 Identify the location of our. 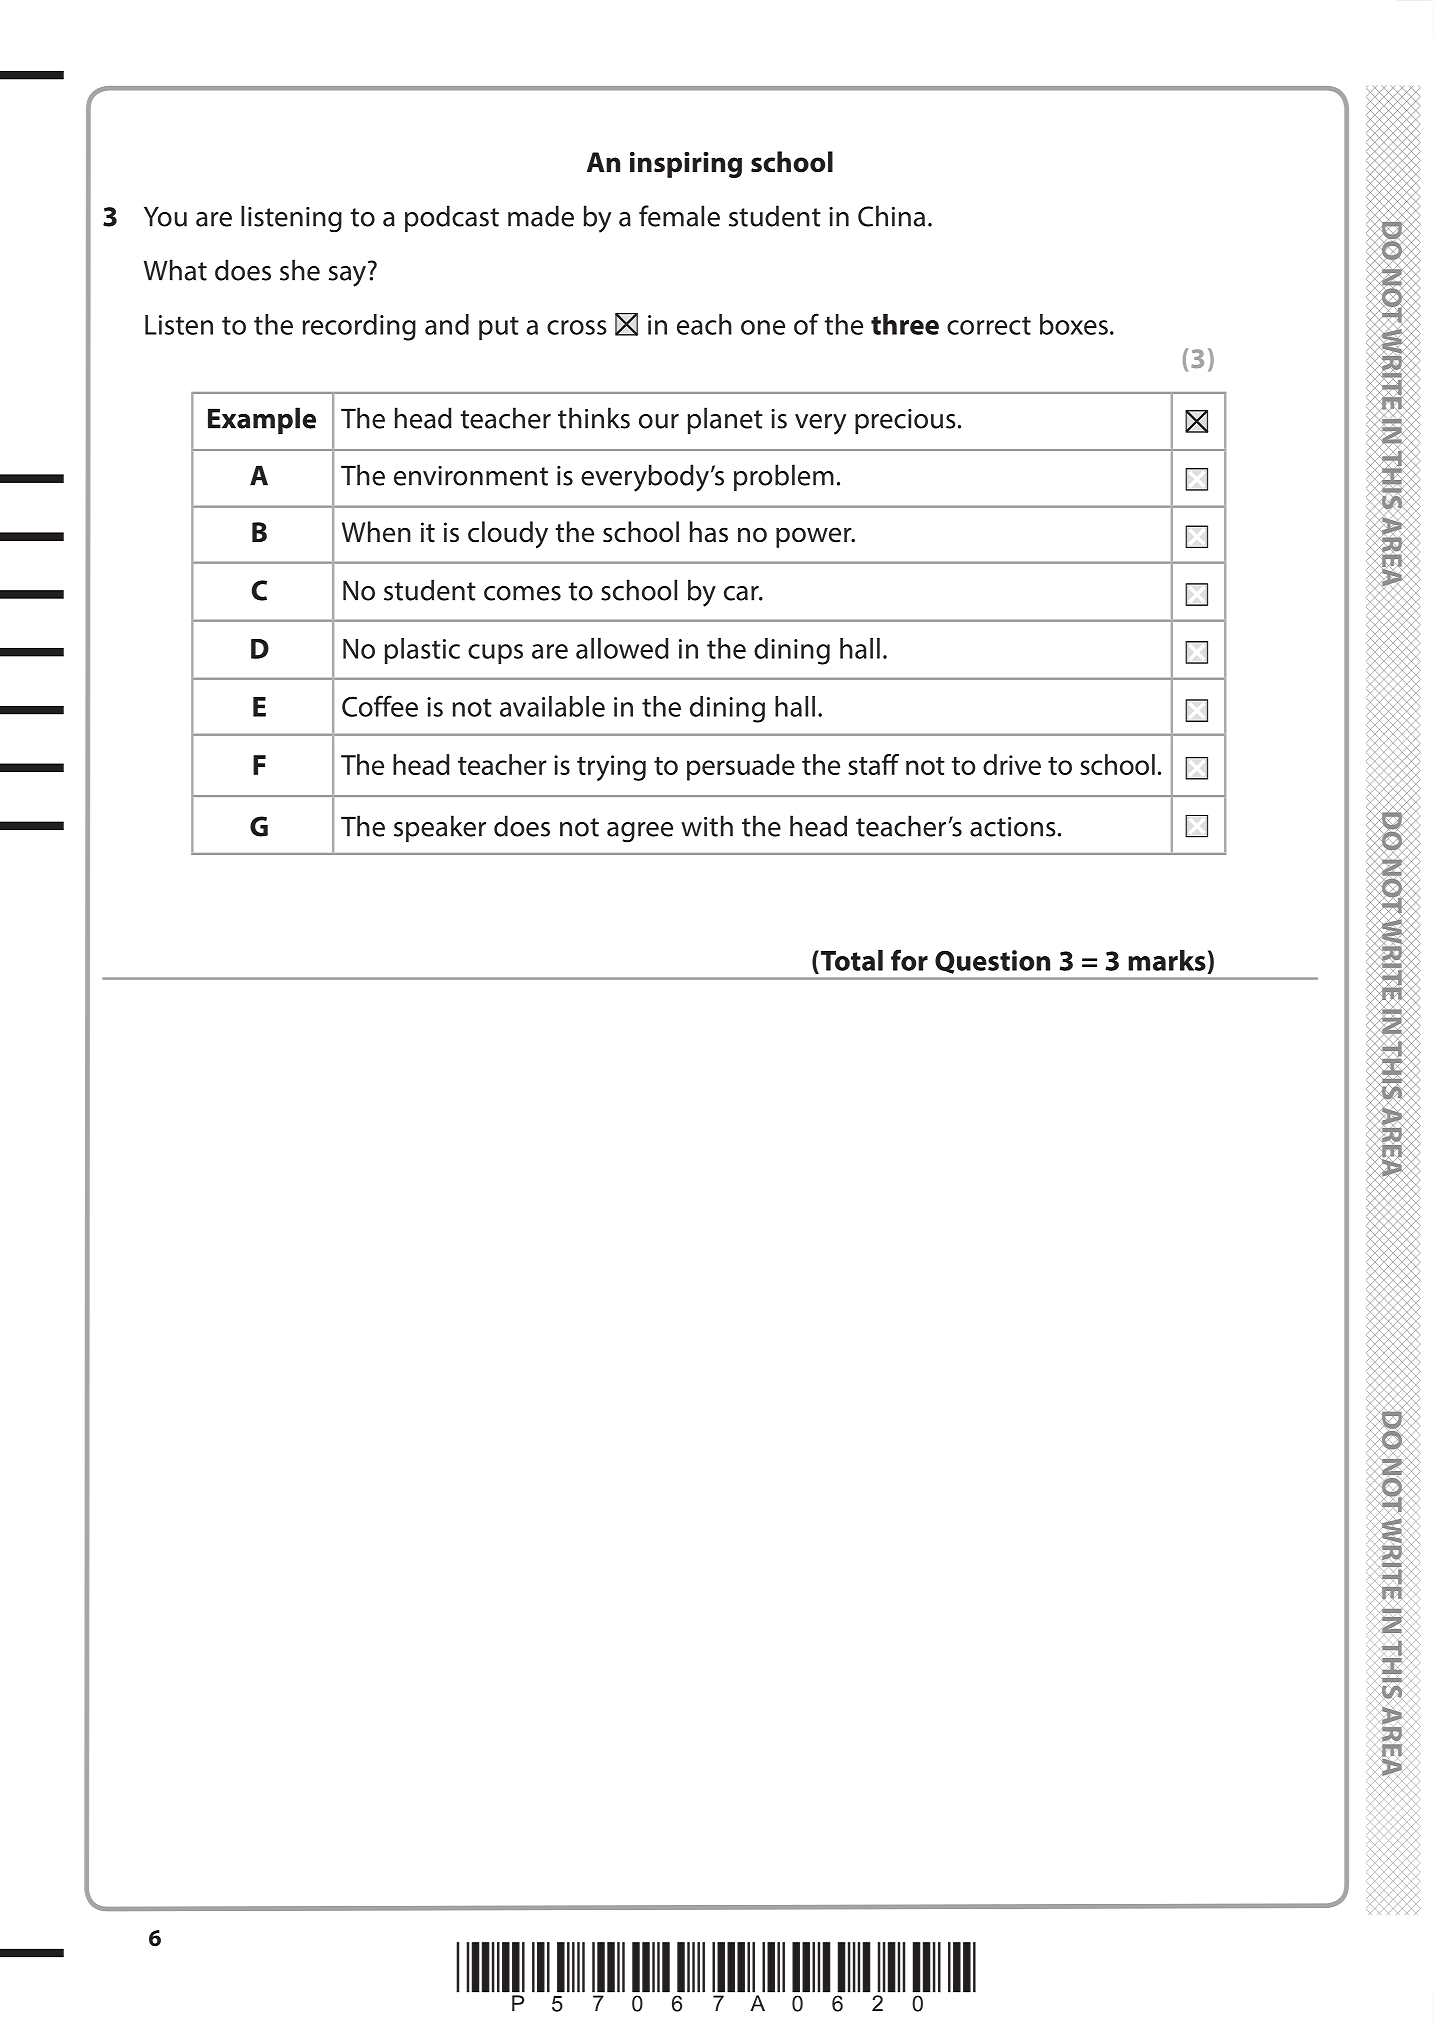
(659, 421).
